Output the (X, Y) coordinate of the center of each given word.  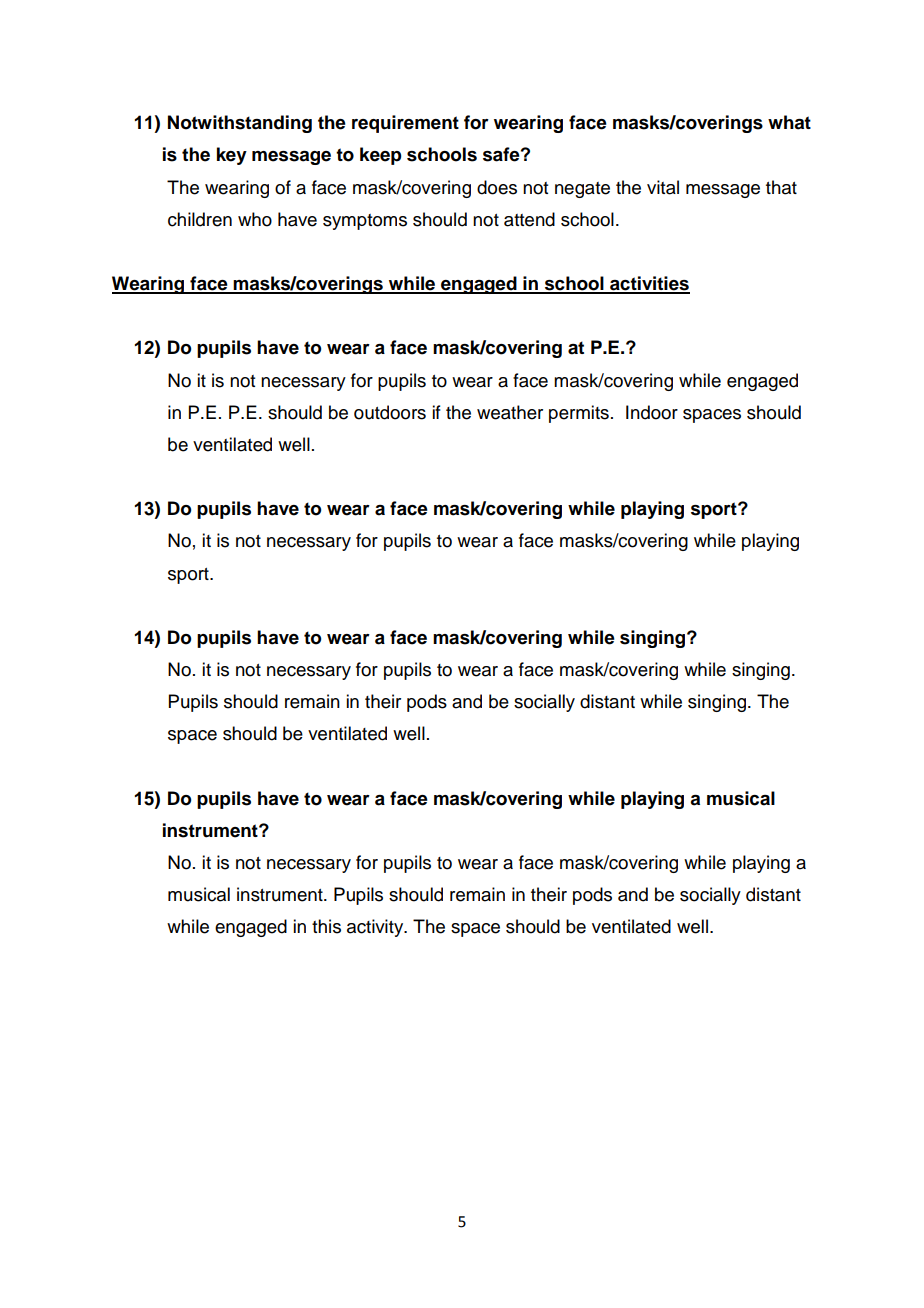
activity (376, 928)
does (497, 187)
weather (510, 412)
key (232, 156)
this (326, 926)
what (789, 122)
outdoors (390, 412)
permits (579, 414)
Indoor (652, 412)
